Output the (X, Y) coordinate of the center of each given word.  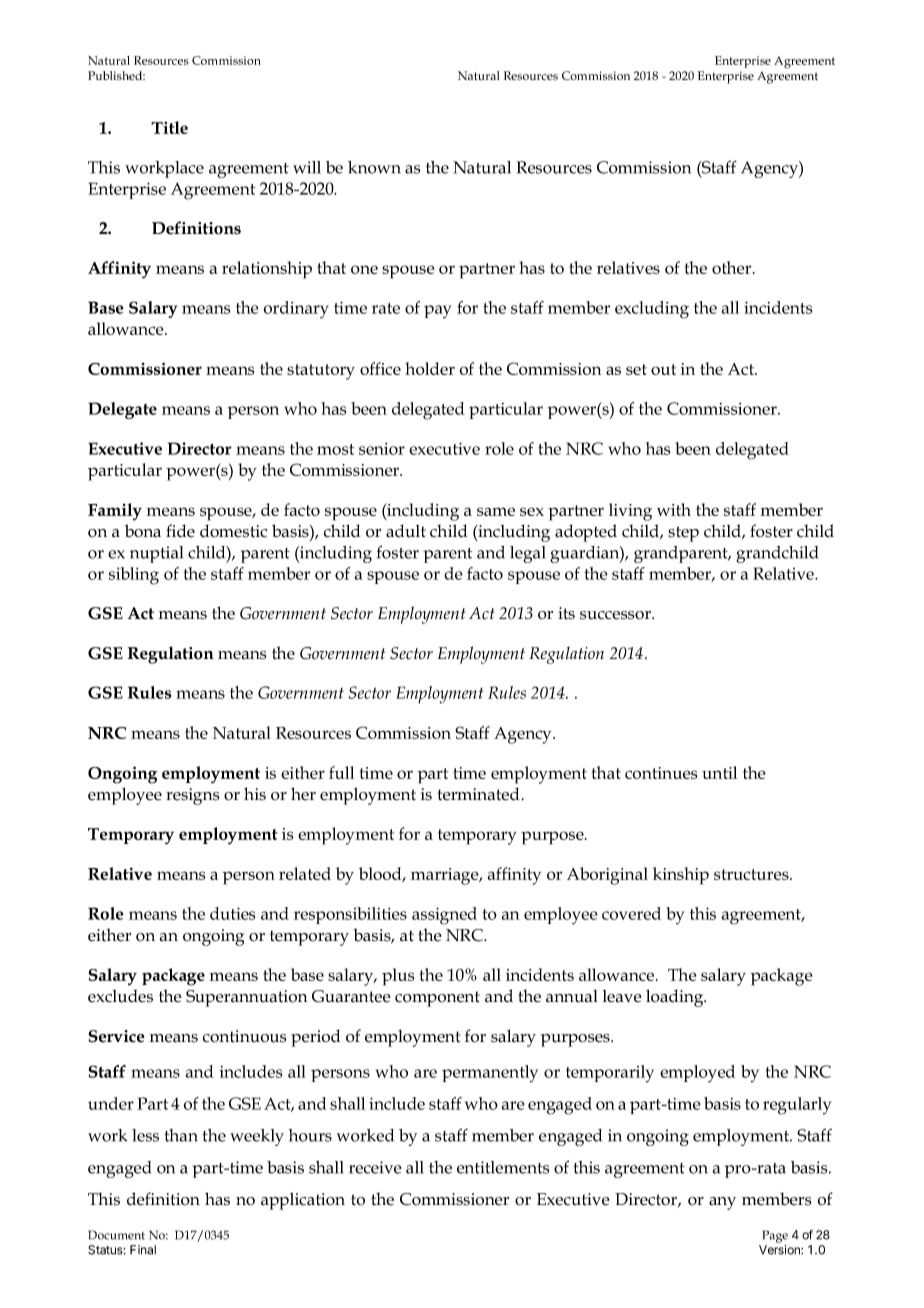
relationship (267, 270)
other (733, 267)
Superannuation (247, 998)
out (663, 369)
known (374, 167)
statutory (321, 372)
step (683, 534)
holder (430, 368)
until (719, 772)
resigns (193, 796)
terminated (478, 794)
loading (676, 998)
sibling (134, 576)
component (437, 999)
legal (527, 554)
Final (143, 1250)
